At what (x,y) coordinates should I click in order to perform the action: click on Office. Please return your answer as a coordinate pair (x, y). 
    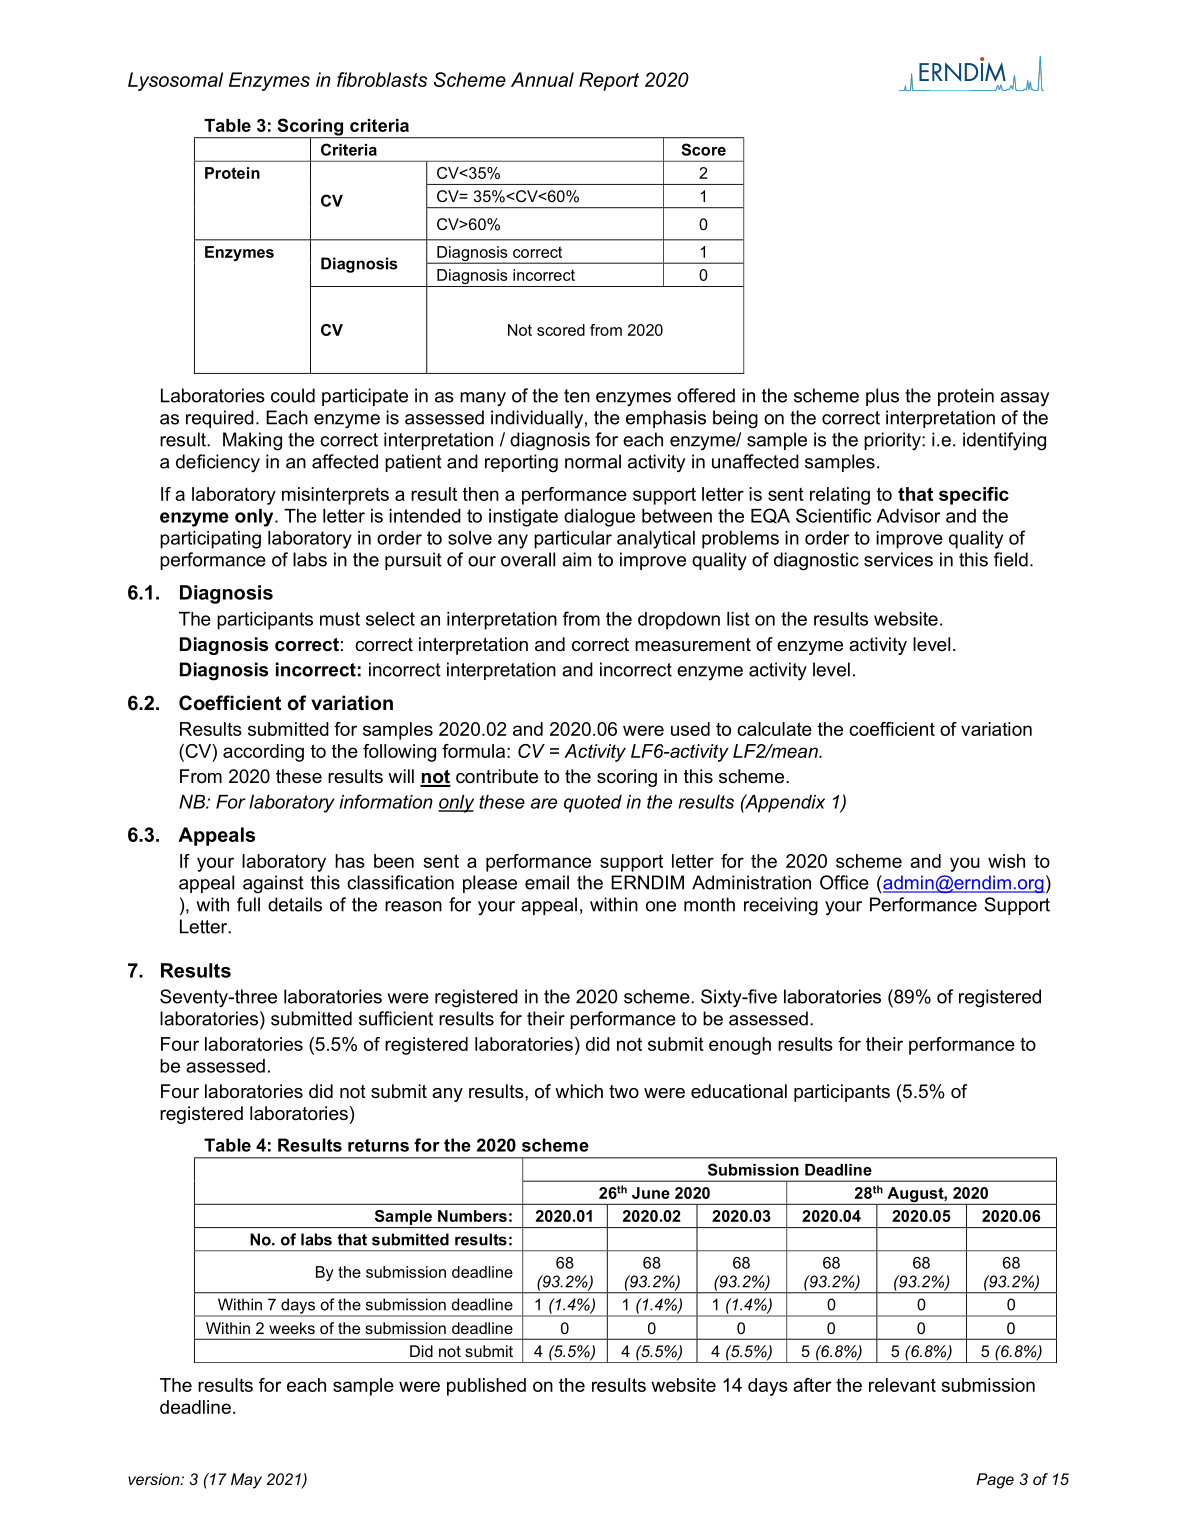
    Looking at the image, I should click on (844, 882).
